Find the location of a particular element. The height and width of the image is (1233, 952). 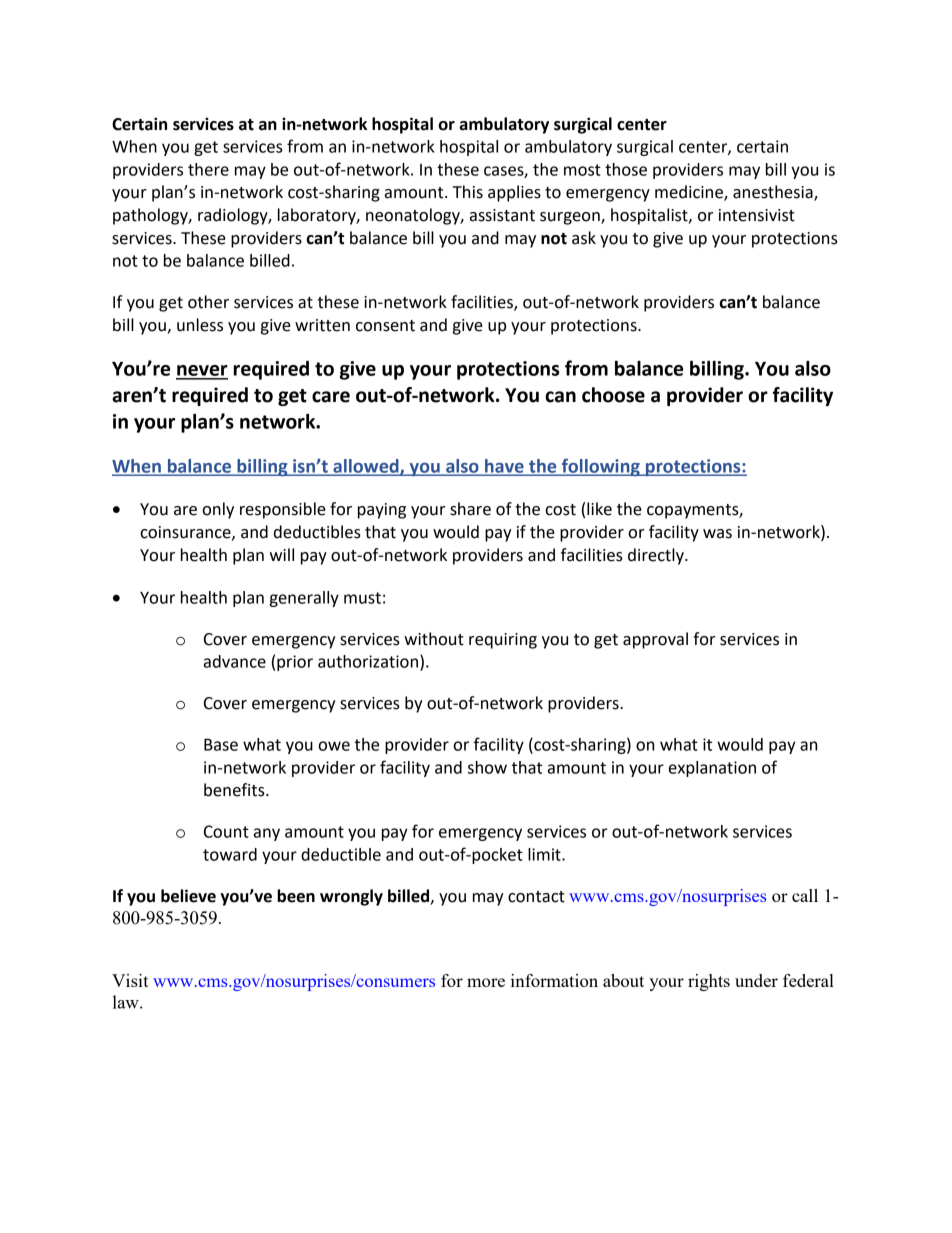

more is located at coordinates (486, 982).
